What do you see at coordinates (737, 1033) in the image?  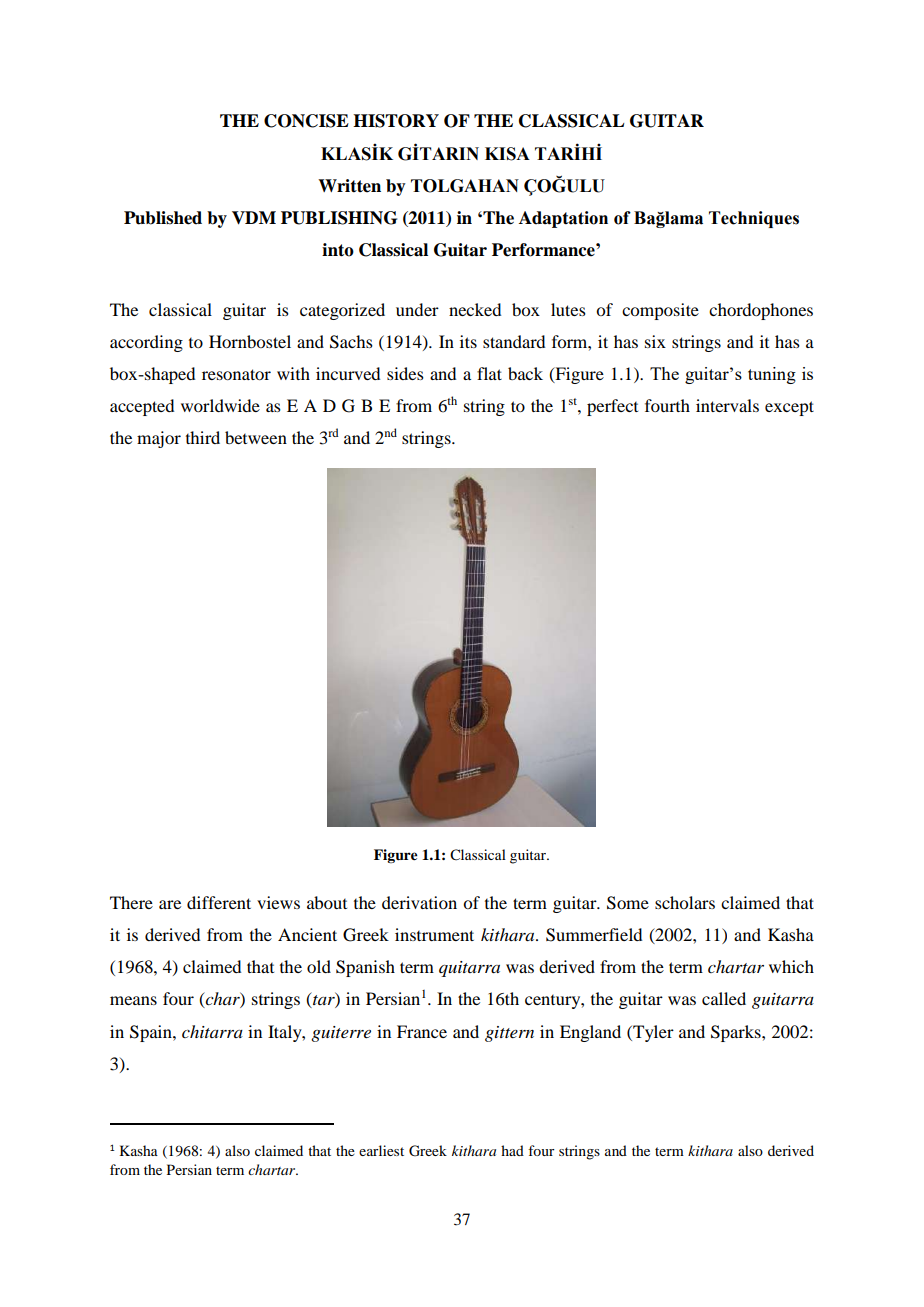 I see `Sparks` at bounding box center [737, 1033].
